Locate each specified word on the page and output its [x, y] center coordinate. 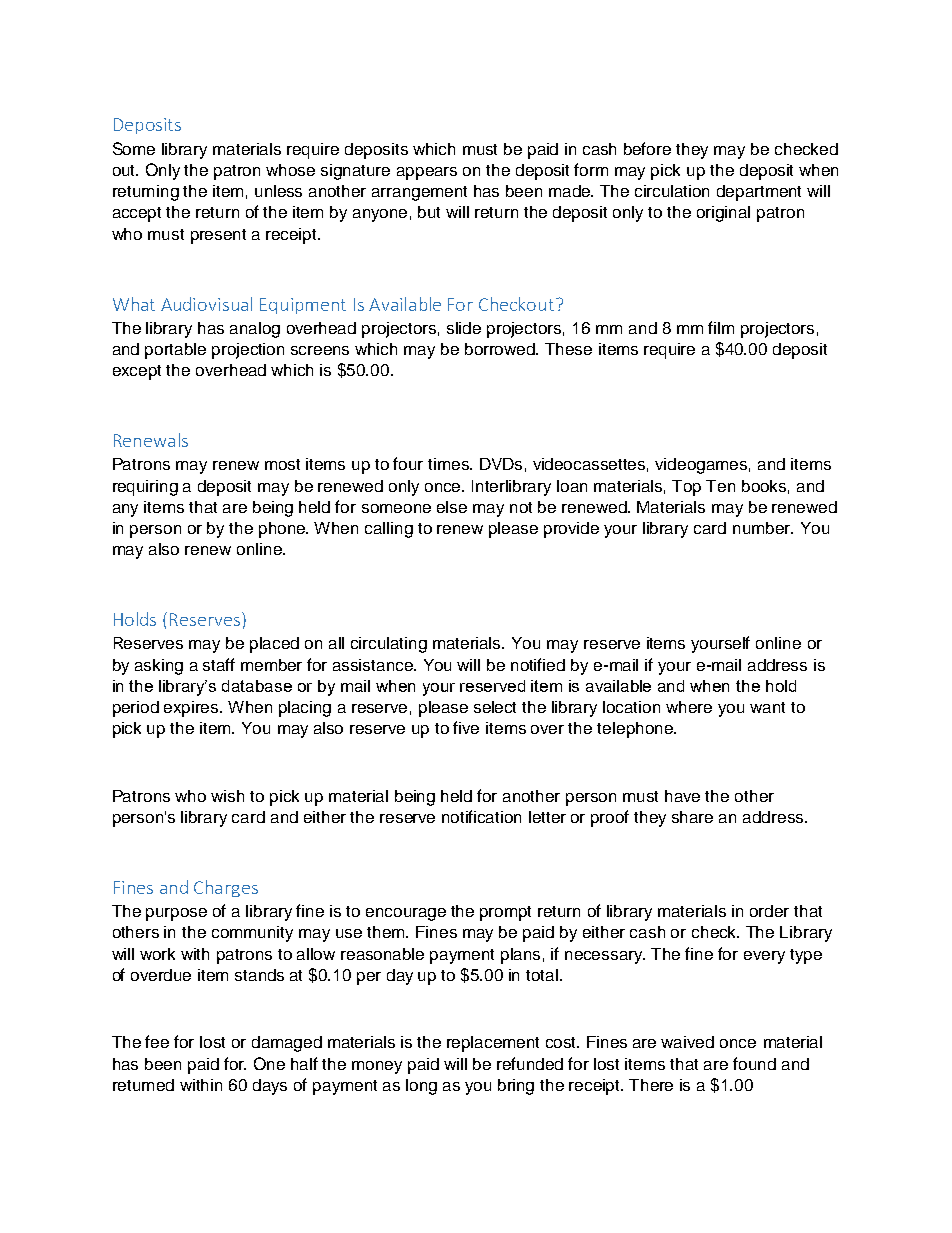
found [754, 1063]
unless [278, 191]
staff [219, 664]
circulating [389, 645]
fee [157, 1041]
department [759, 193]
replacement [493, 1044]
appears [427, 173]
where [689, 707]
